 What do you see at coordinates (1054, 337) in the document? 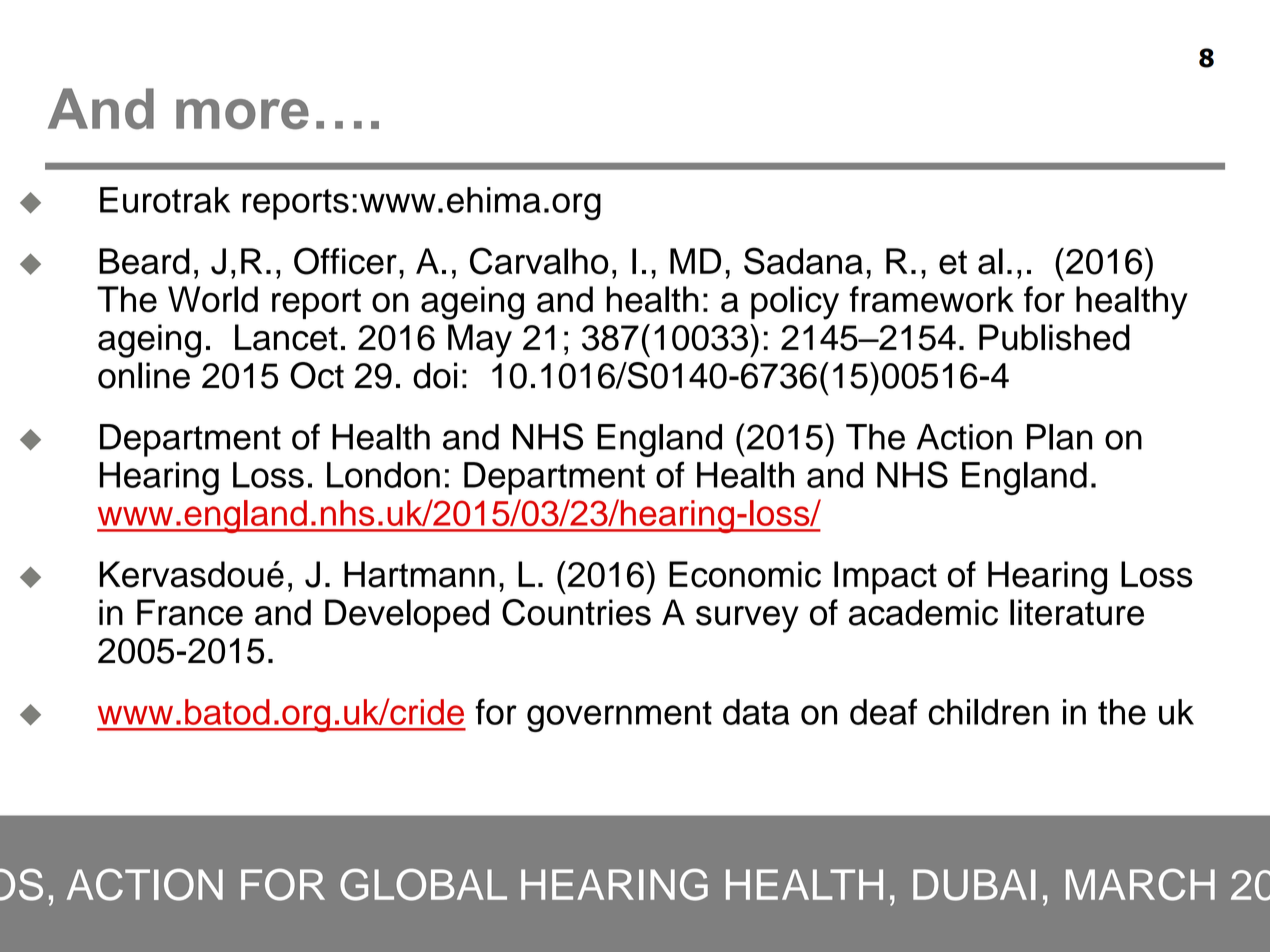
I see `Published` at bounding box center [1054, 337].
